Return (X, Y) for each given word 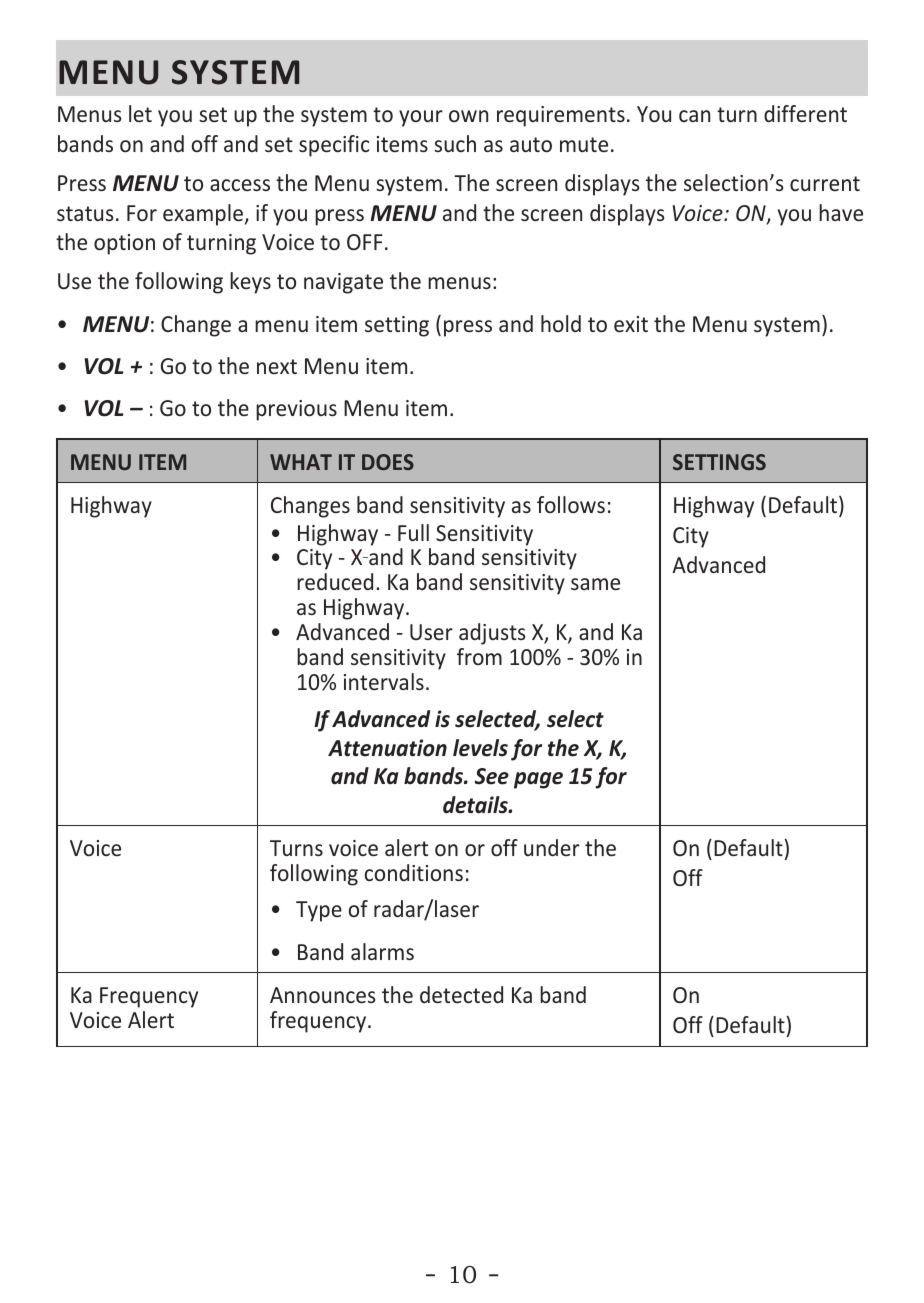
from (479, 656)
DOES (388, 462)
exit (631, 324)
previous (296, 410)
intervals (384, 681)
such (455, 143)
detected (461, 994)
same (595, 584)
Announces (322, 995)
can (694, 116)
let (140, 113)
